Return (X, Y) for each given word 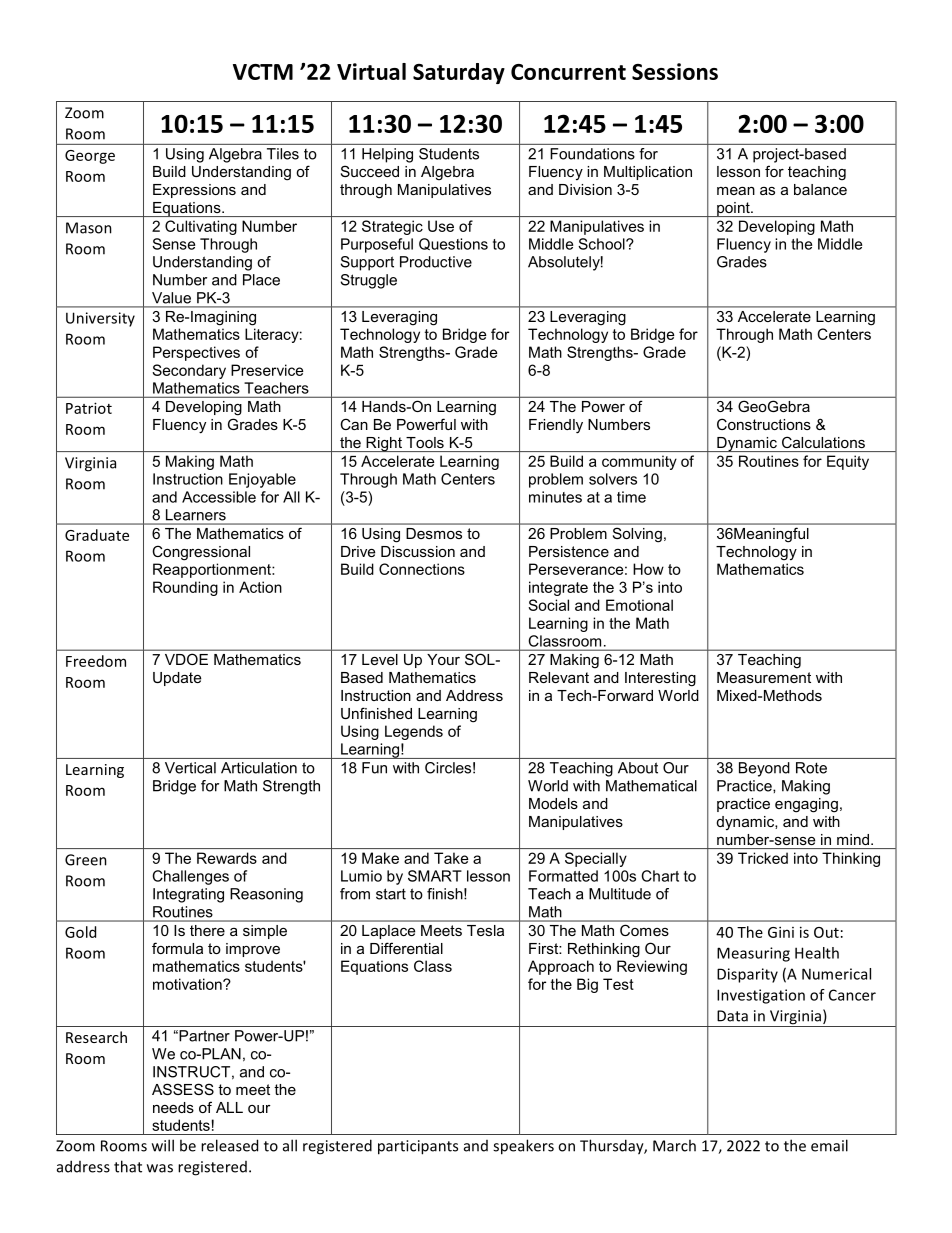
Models (553, 803)
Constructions (764, 424)
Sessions (675, 71)
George (90, 157)
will (163, 1145)
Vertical (190, 768)
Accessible (219, 497)
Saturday (459, 73)
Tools (425, 442)
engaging (806, 805)
